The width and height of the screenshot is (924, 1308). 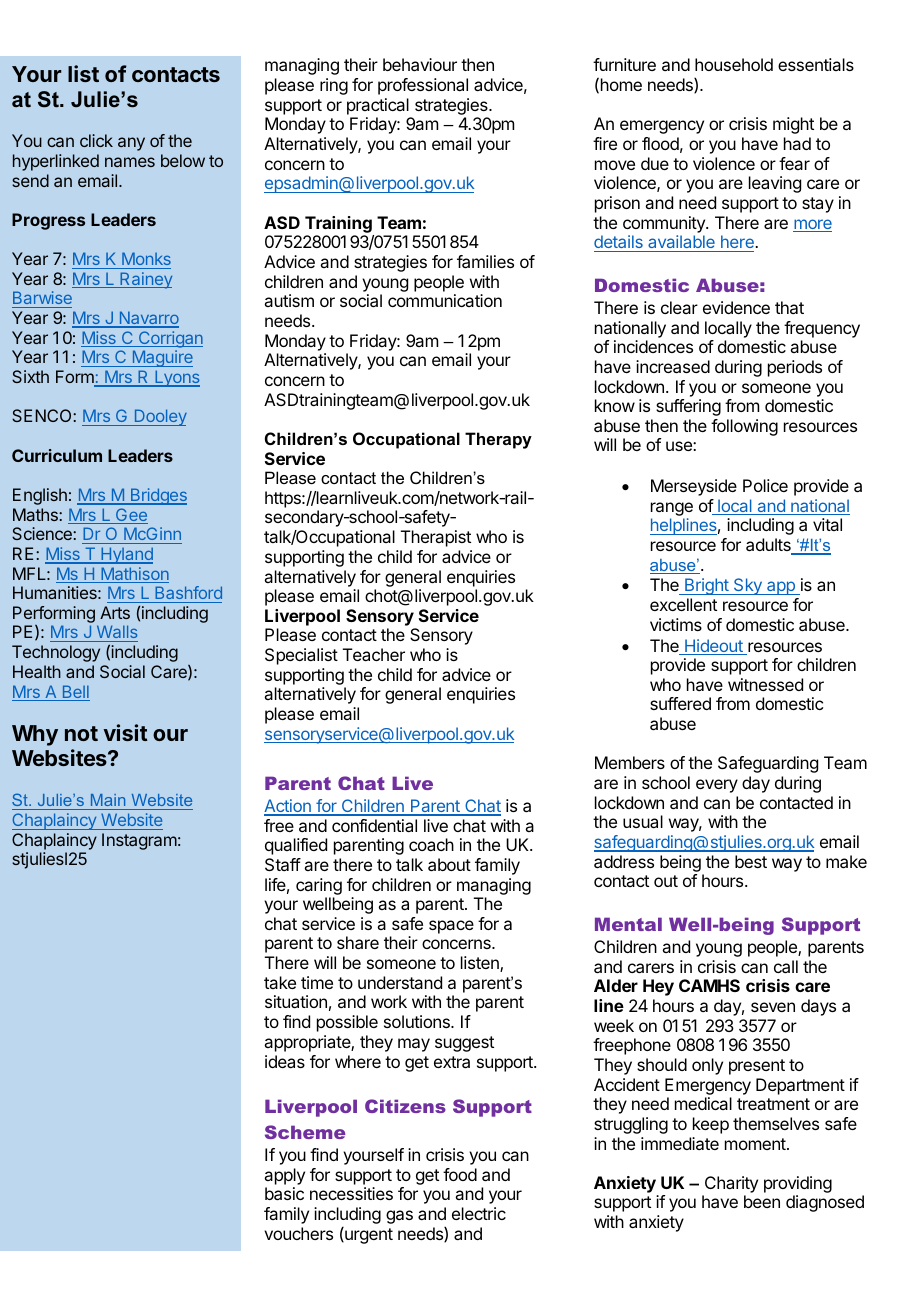 What do you see at coordinates (423, 86) in the screenshot?
I see `professional` at bounding box center [423, 86].
